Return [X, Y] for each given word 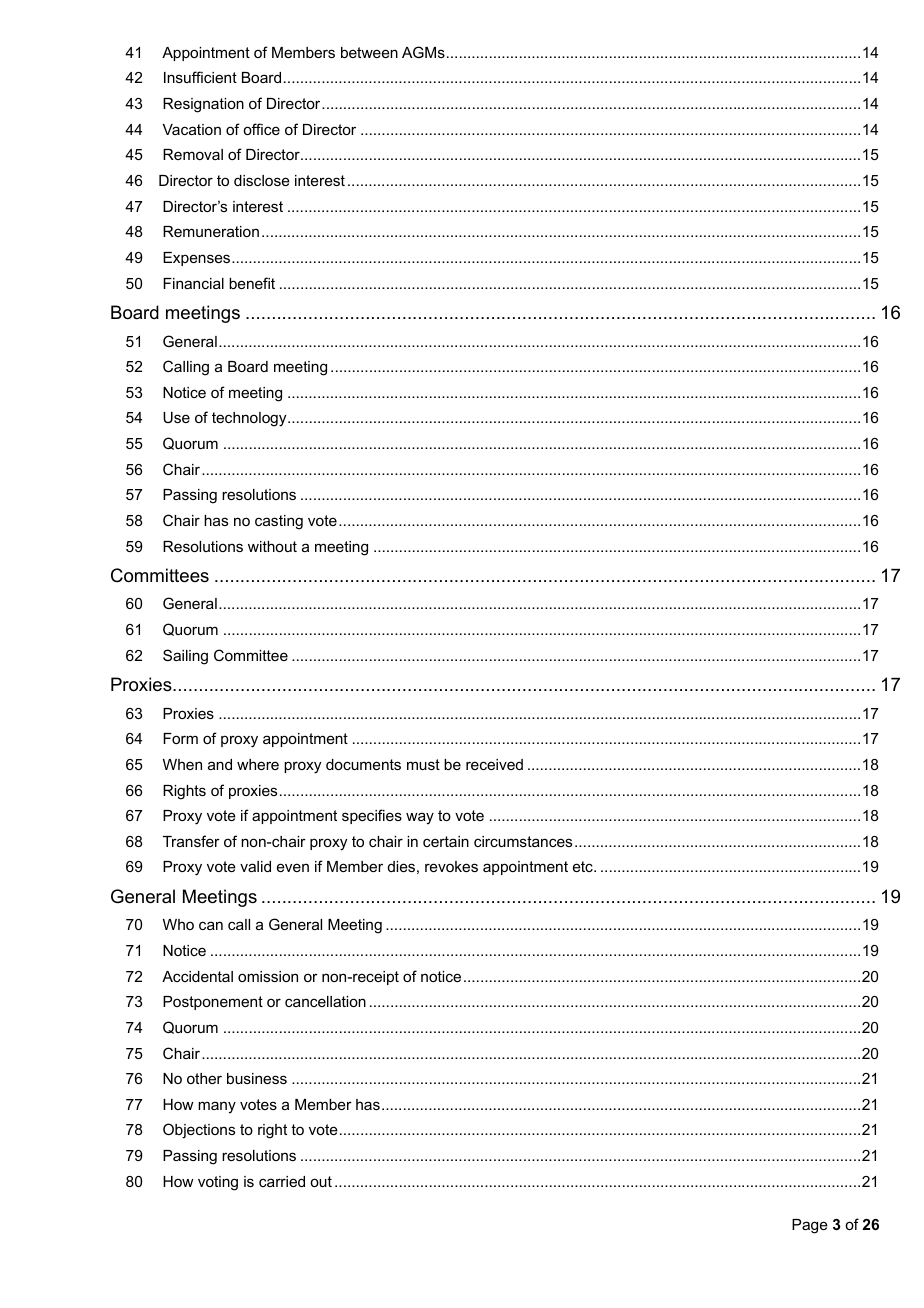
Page [810, 1226]
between [369, 52]
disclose [262, 180]
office [261, 129]
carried [282, 1181]
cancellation [325, 1001]
